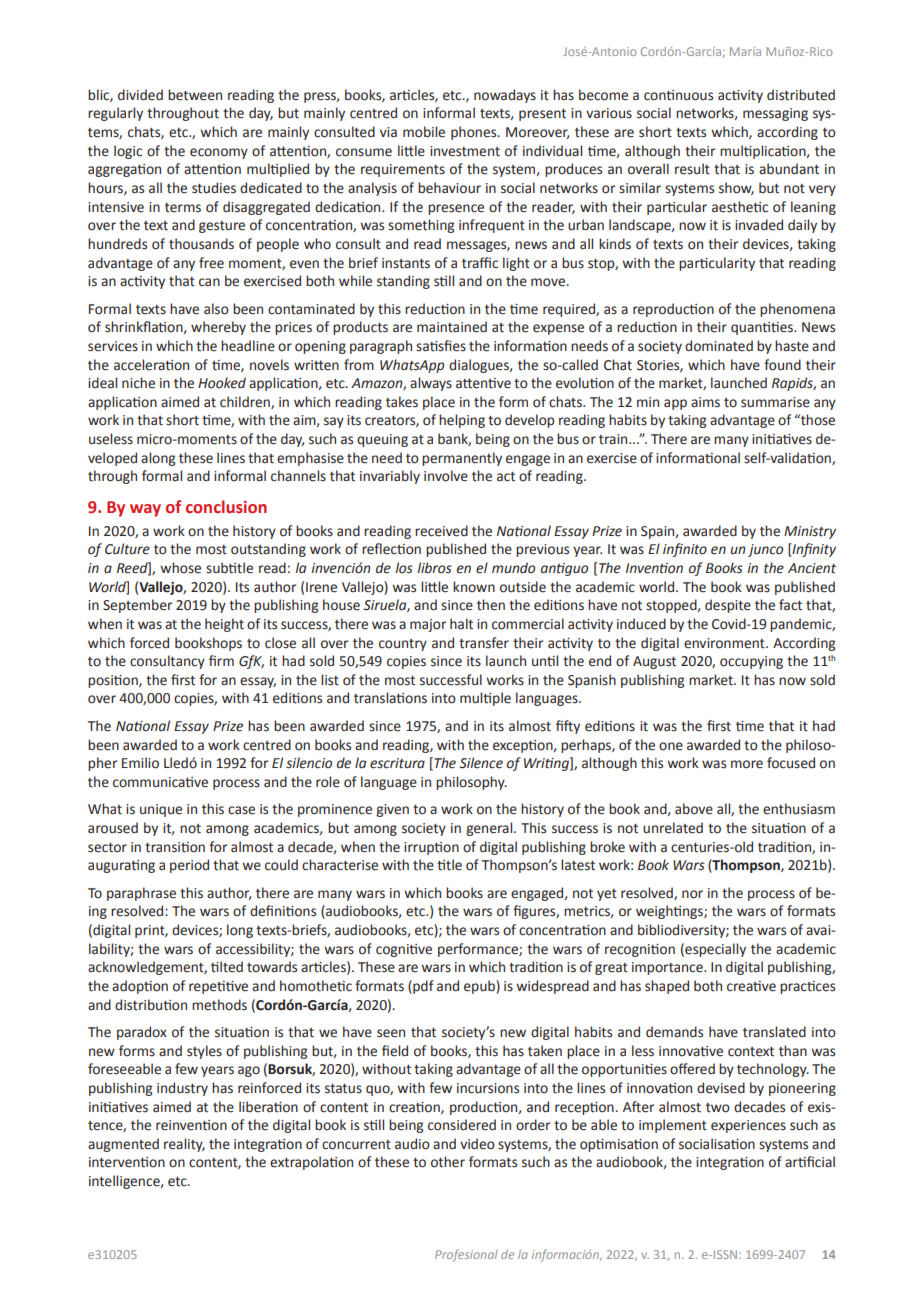 The image size is (924, 1308). I want to click on unique, so click(161, 810).
